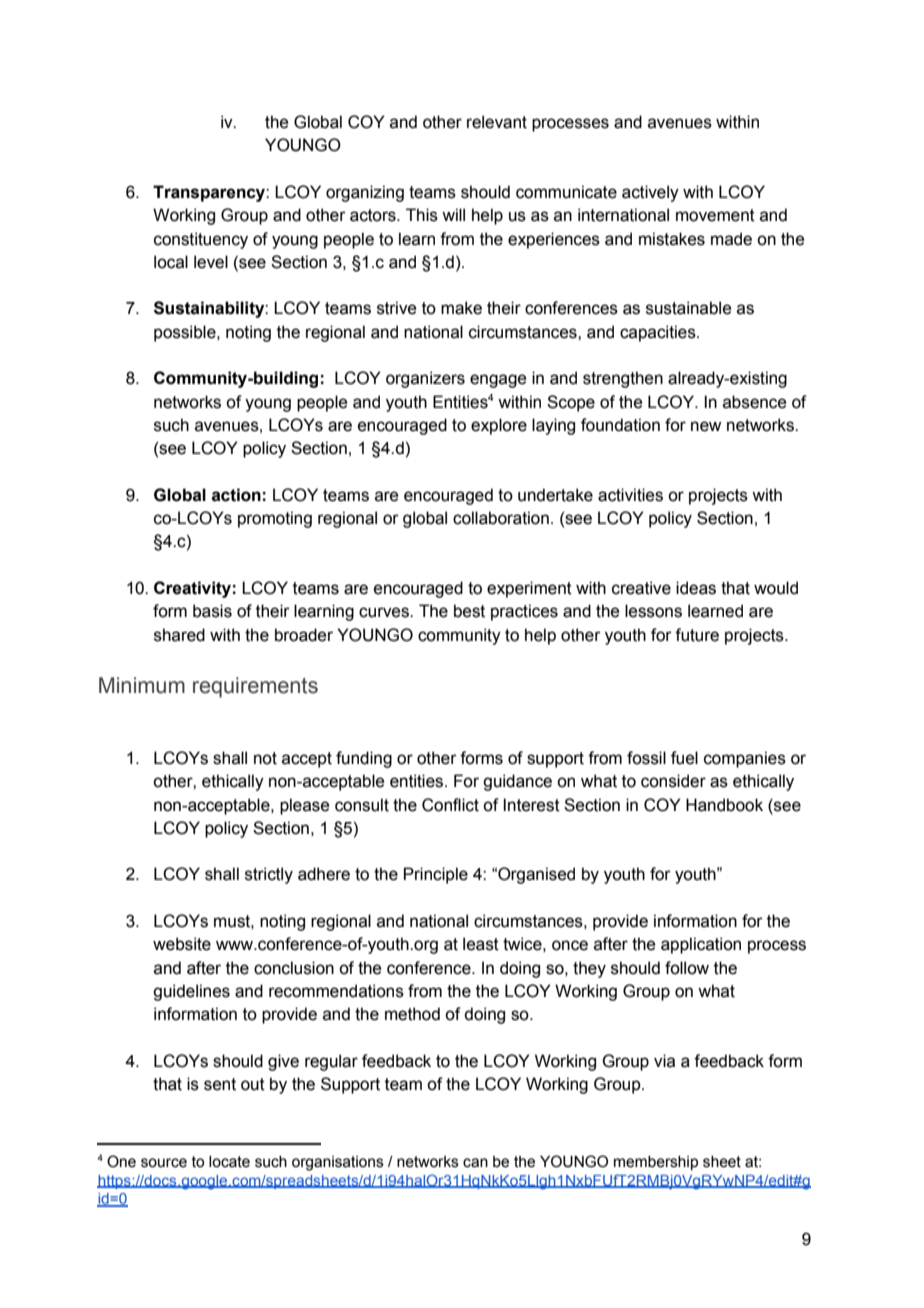  Describe the element at coordinates (697, 635) in the screenshot. I see `future` at that location.
